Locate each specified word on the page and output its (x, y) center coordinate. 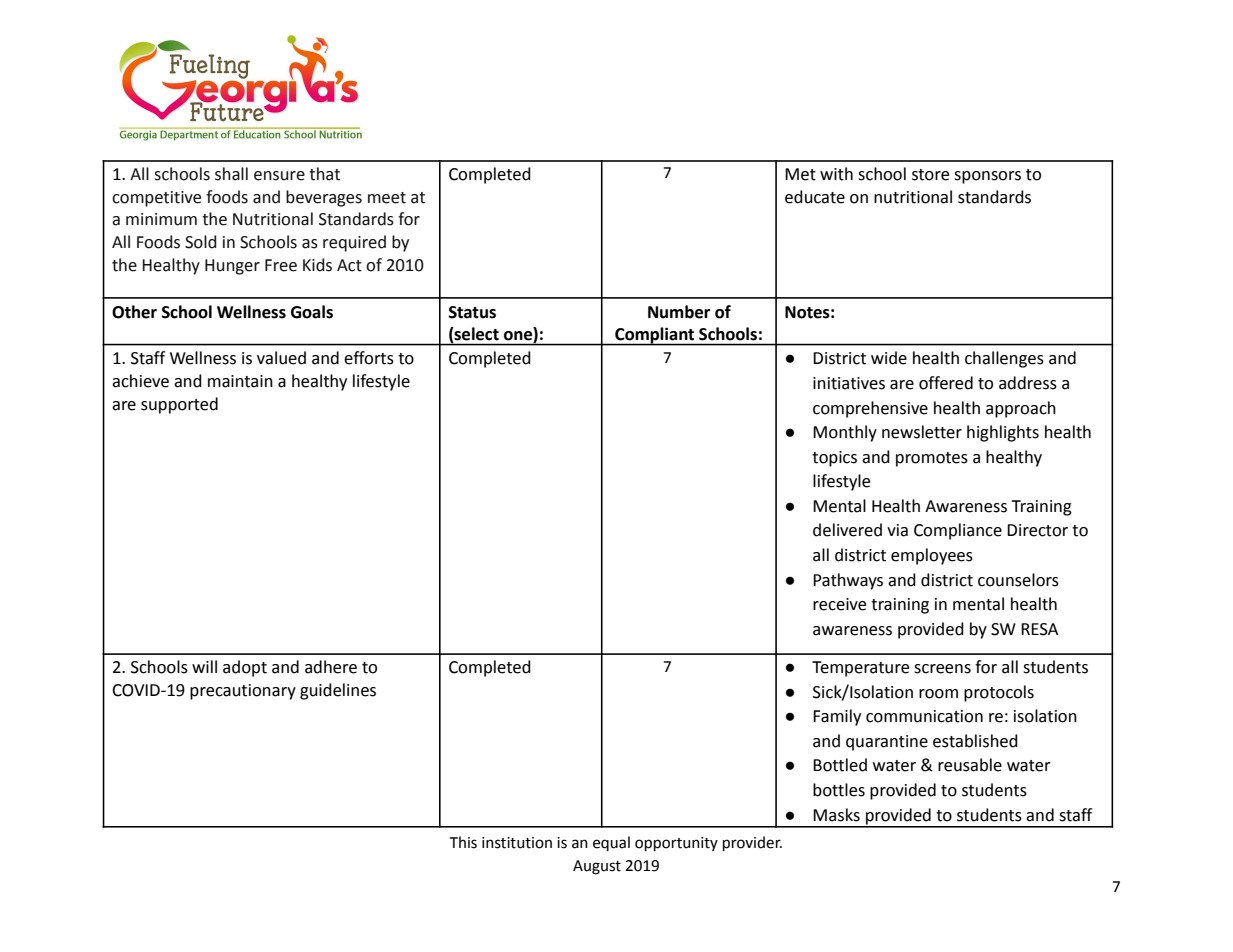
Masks (836, 815)
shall (231, 174)
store (930, 175)
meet (387, 198)
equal (611, 843)
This (463, 842)
